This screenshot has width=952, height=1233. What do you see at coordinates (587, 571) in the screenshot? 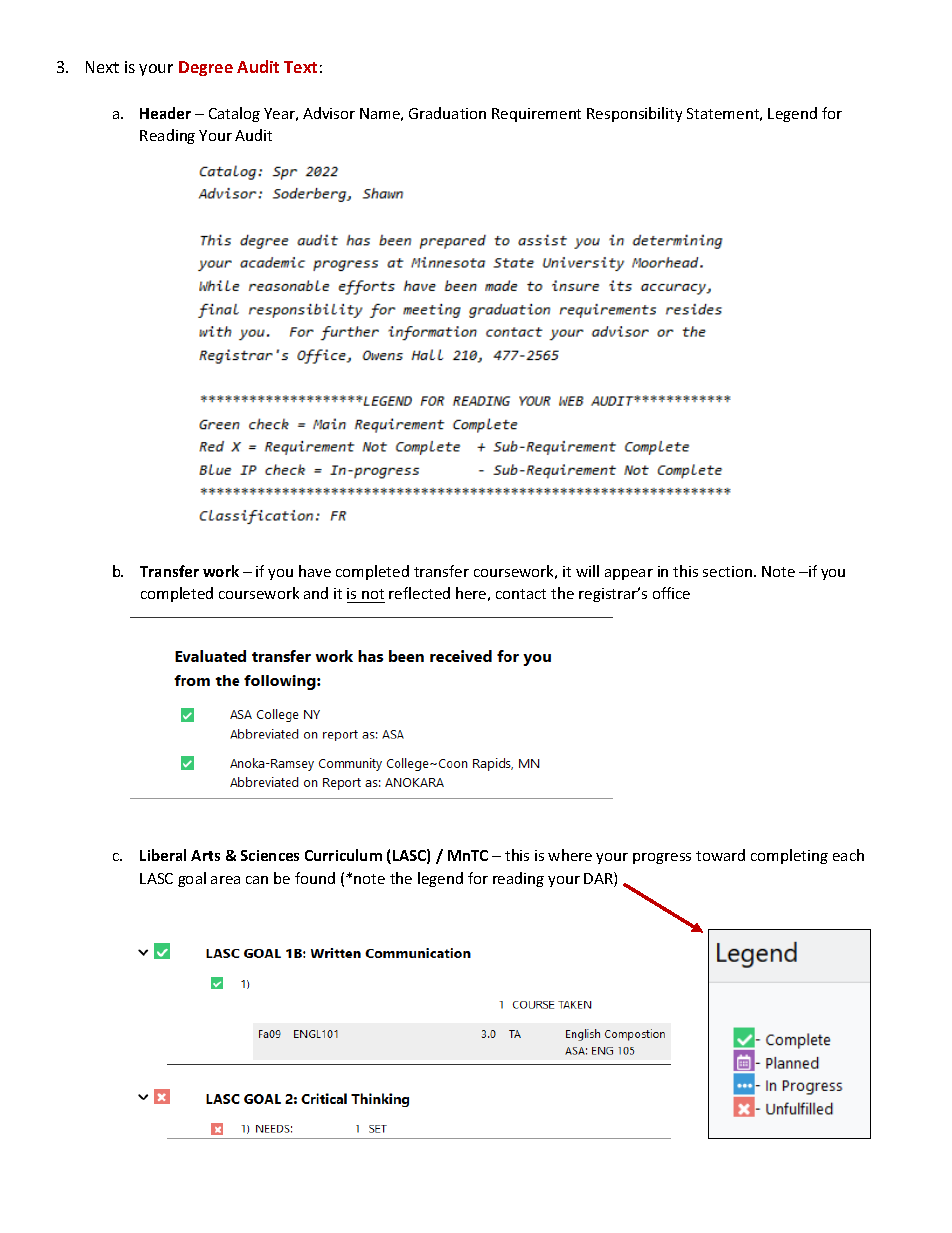
I see `will` at bounding box center [587, 571].
